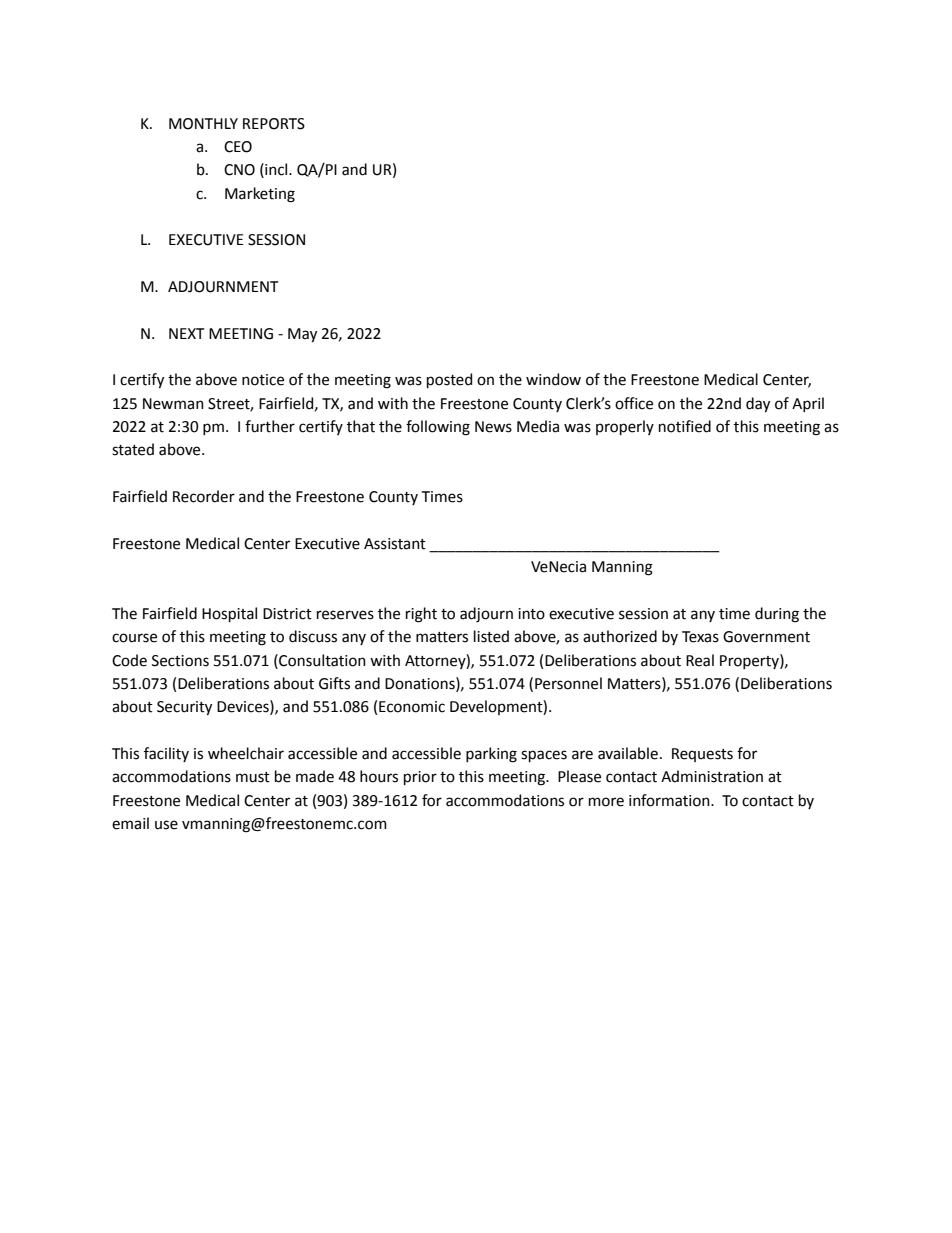  Describe the element at coordinates (491, 636) in the screenshot. I see `listed` at that location.
